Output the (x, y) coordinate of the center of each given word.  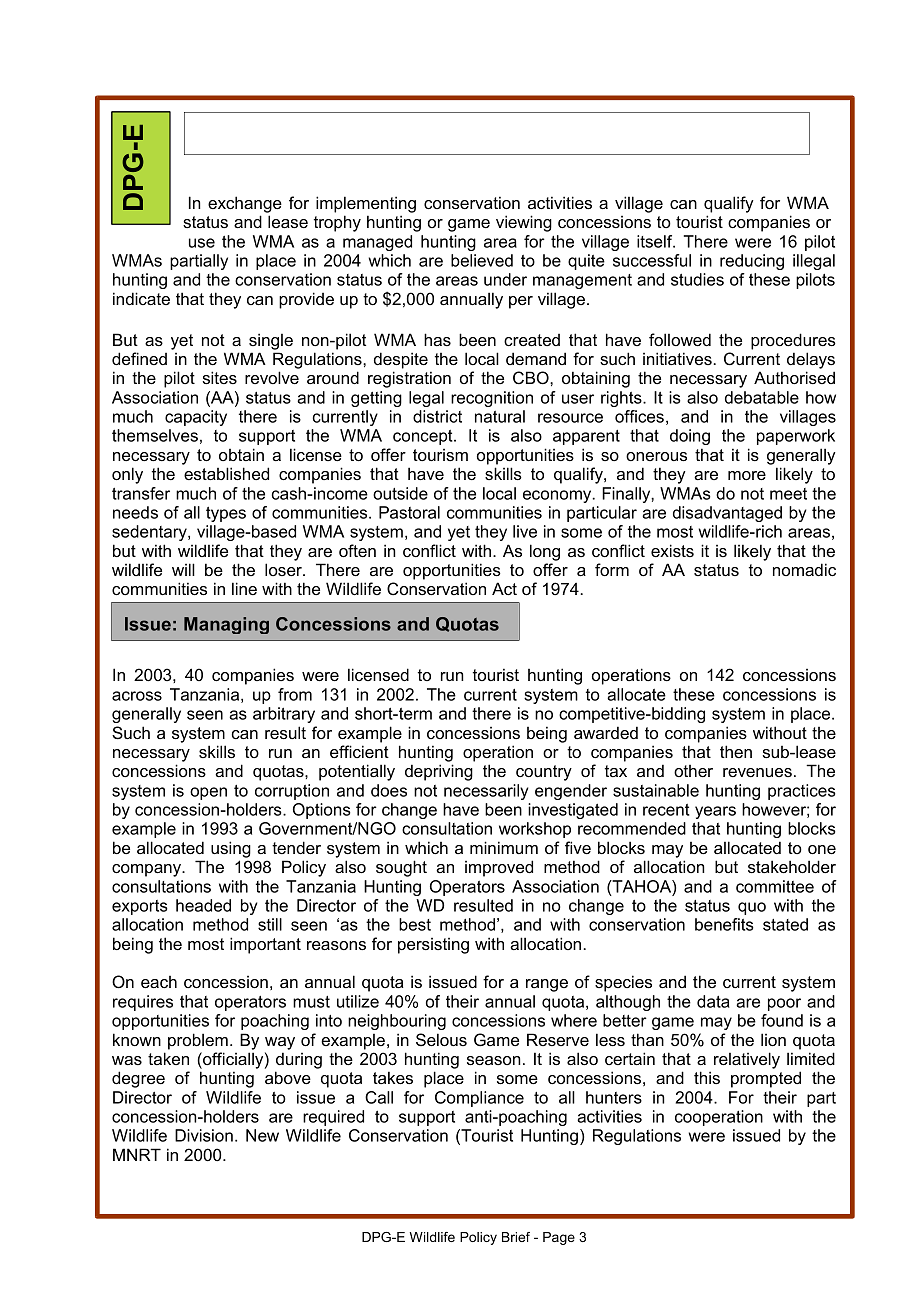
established (226, 473)
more (747, 475)
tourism (440, 455)
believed (482, 260)
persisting (433, 946)
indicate (141, 298)
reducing (752, 262)
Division (204, 1135)
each (159, 982)
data (713, 1001)
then (736, 751)
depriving (439, 772)
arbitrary (284, 715)
